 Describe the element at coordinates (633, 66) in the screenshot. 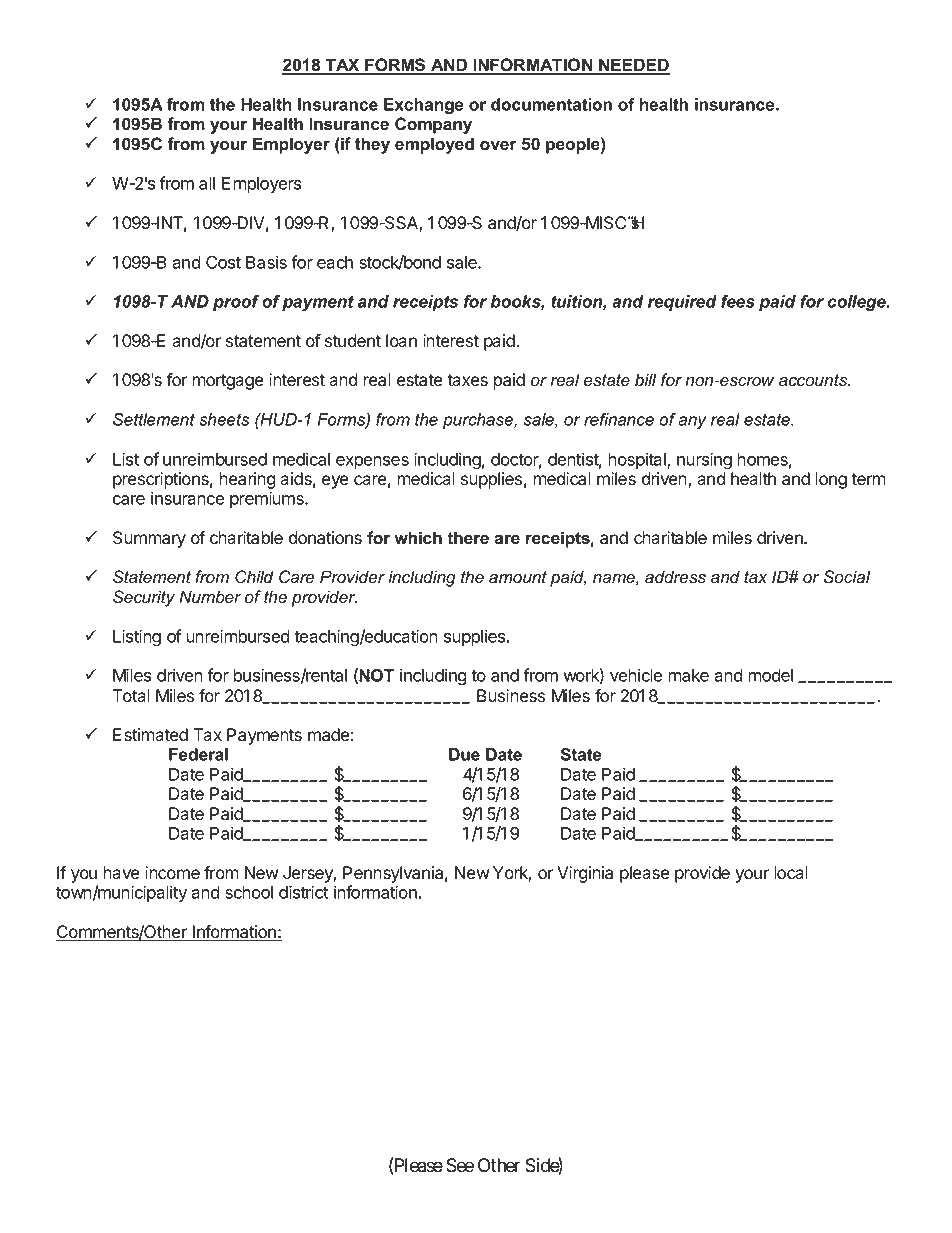

I see `NEEDED` at that location.
